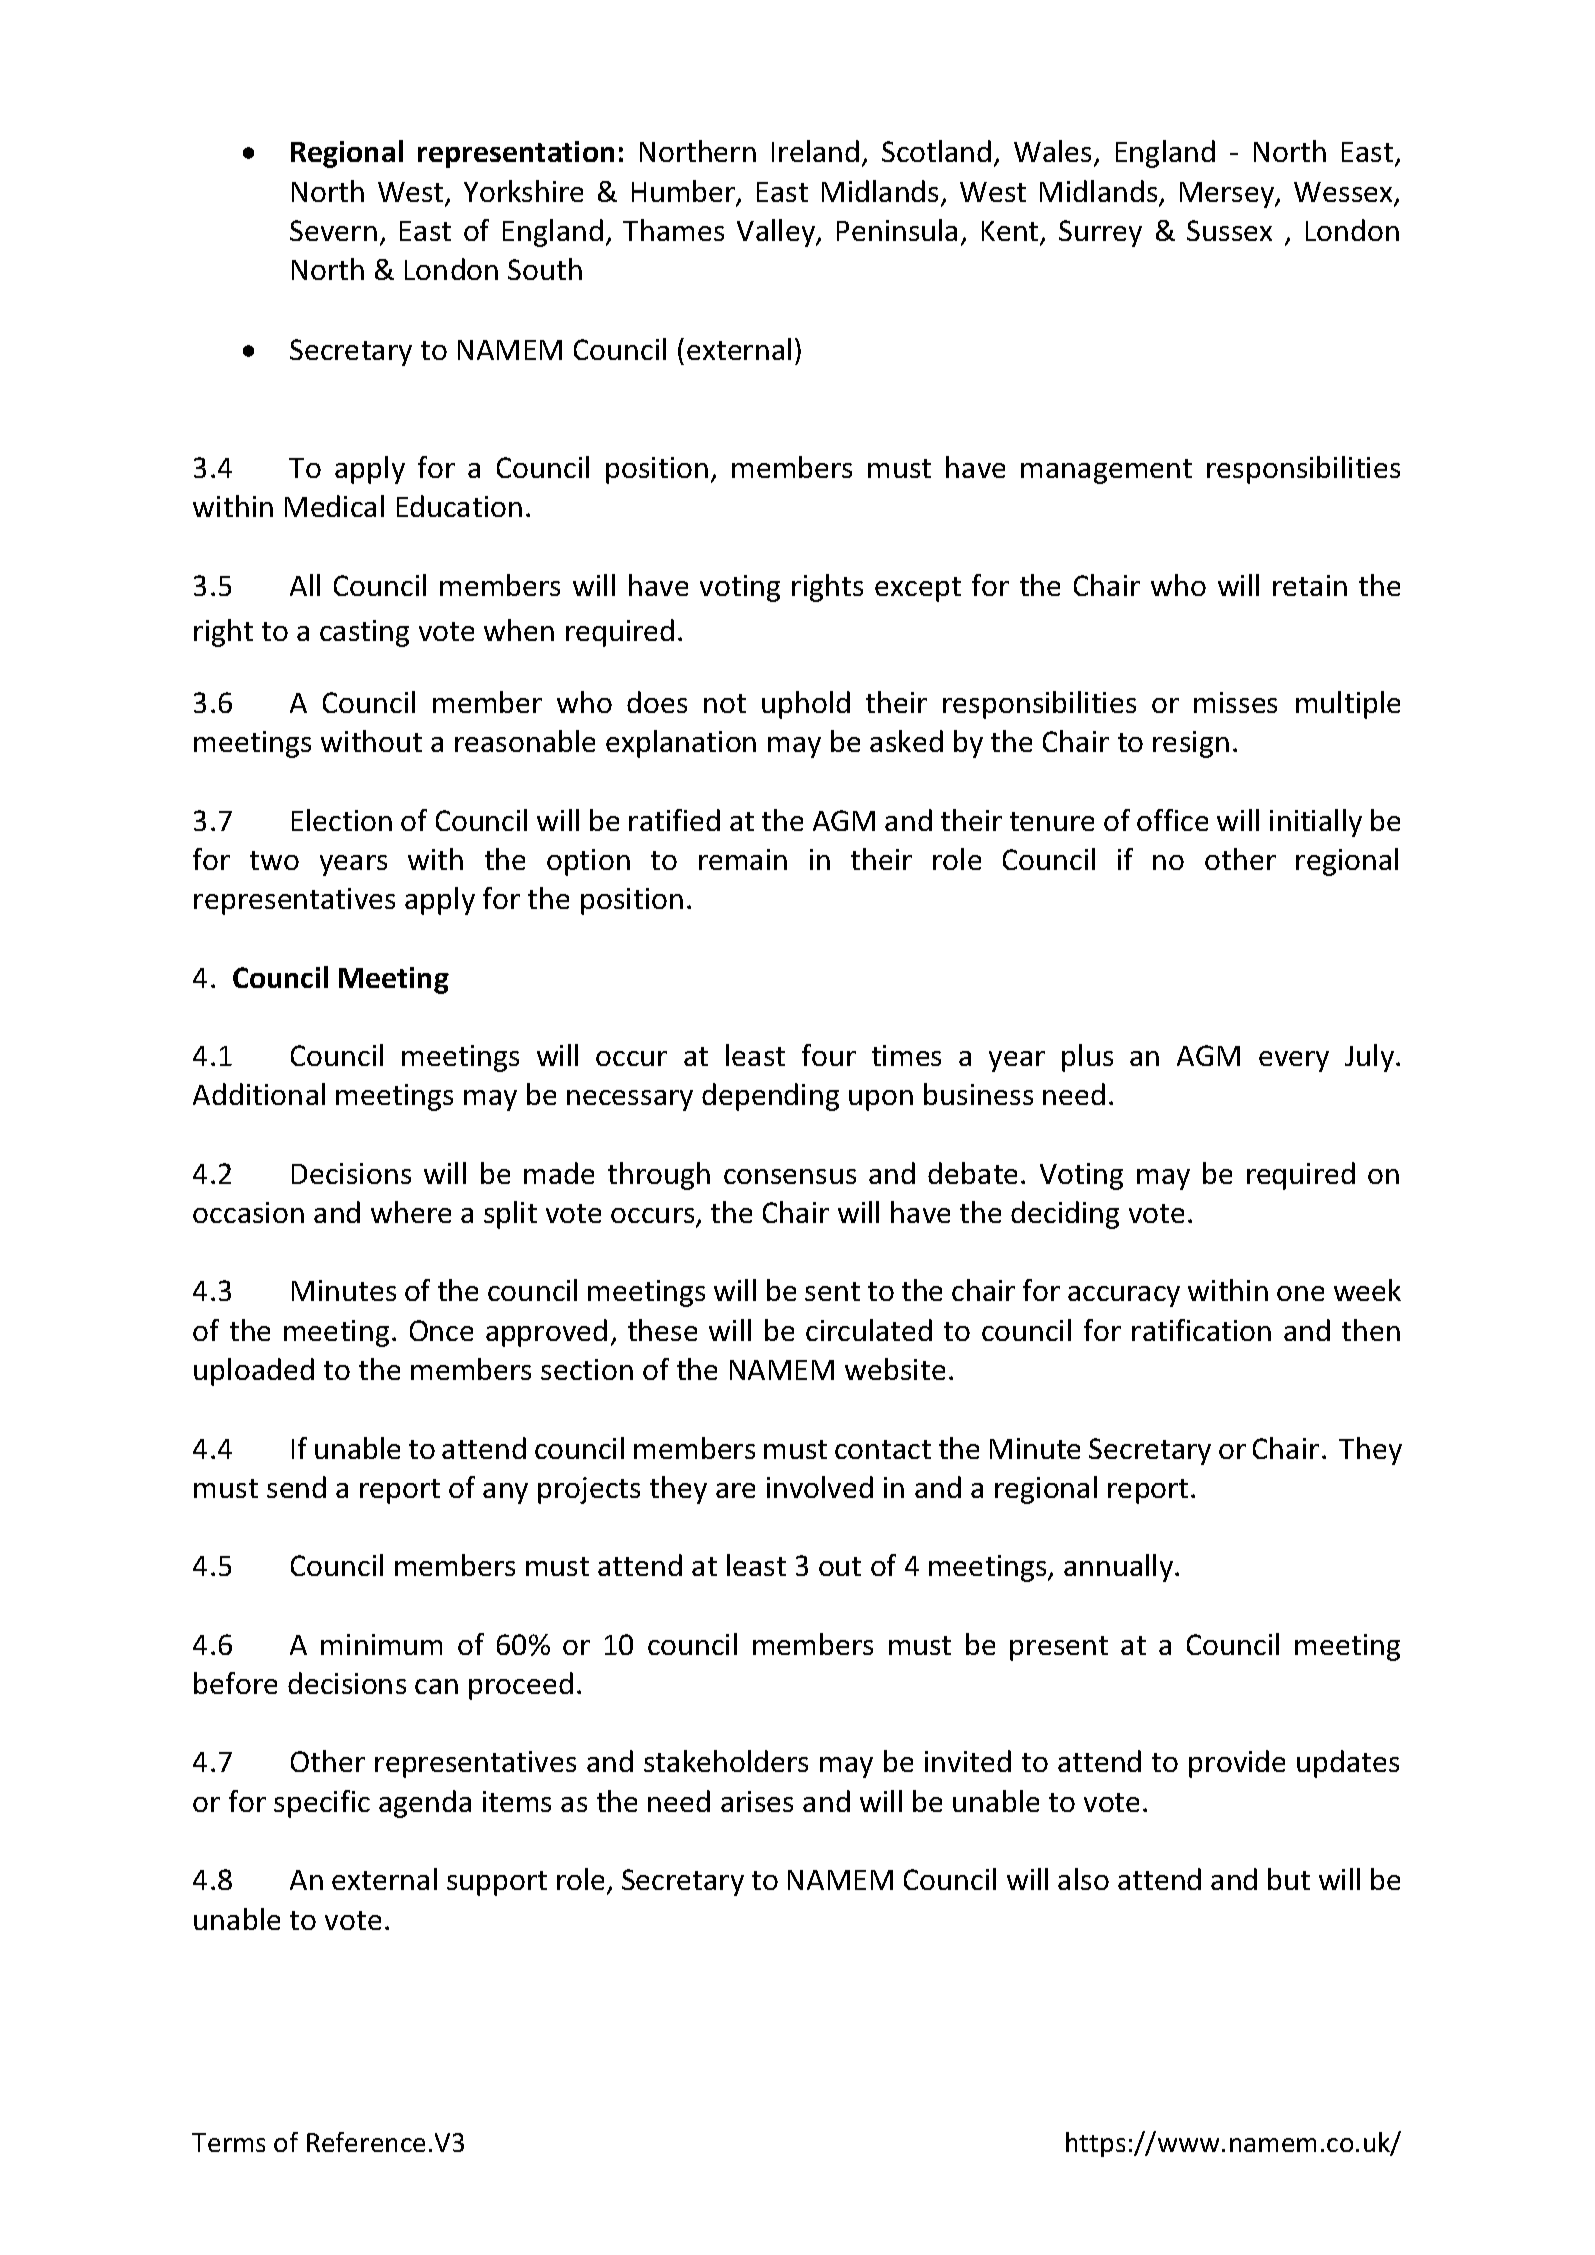 The width and height of the screenshot is (1595, 2255). I want to click on Valley, so click(777, 233).
